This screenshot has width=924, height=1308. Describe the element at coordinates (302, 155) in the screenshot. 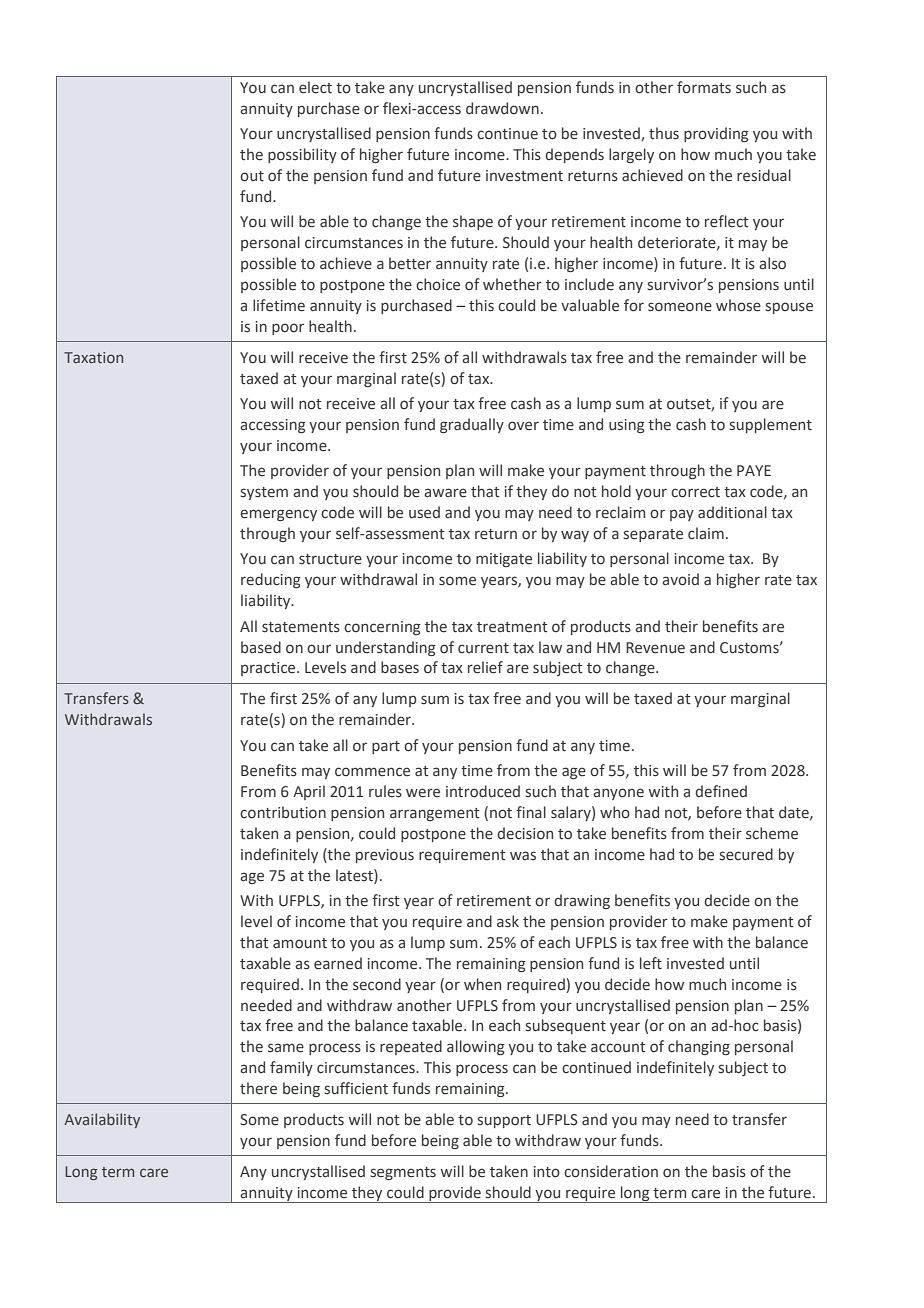

I see `possibility` at that location.
